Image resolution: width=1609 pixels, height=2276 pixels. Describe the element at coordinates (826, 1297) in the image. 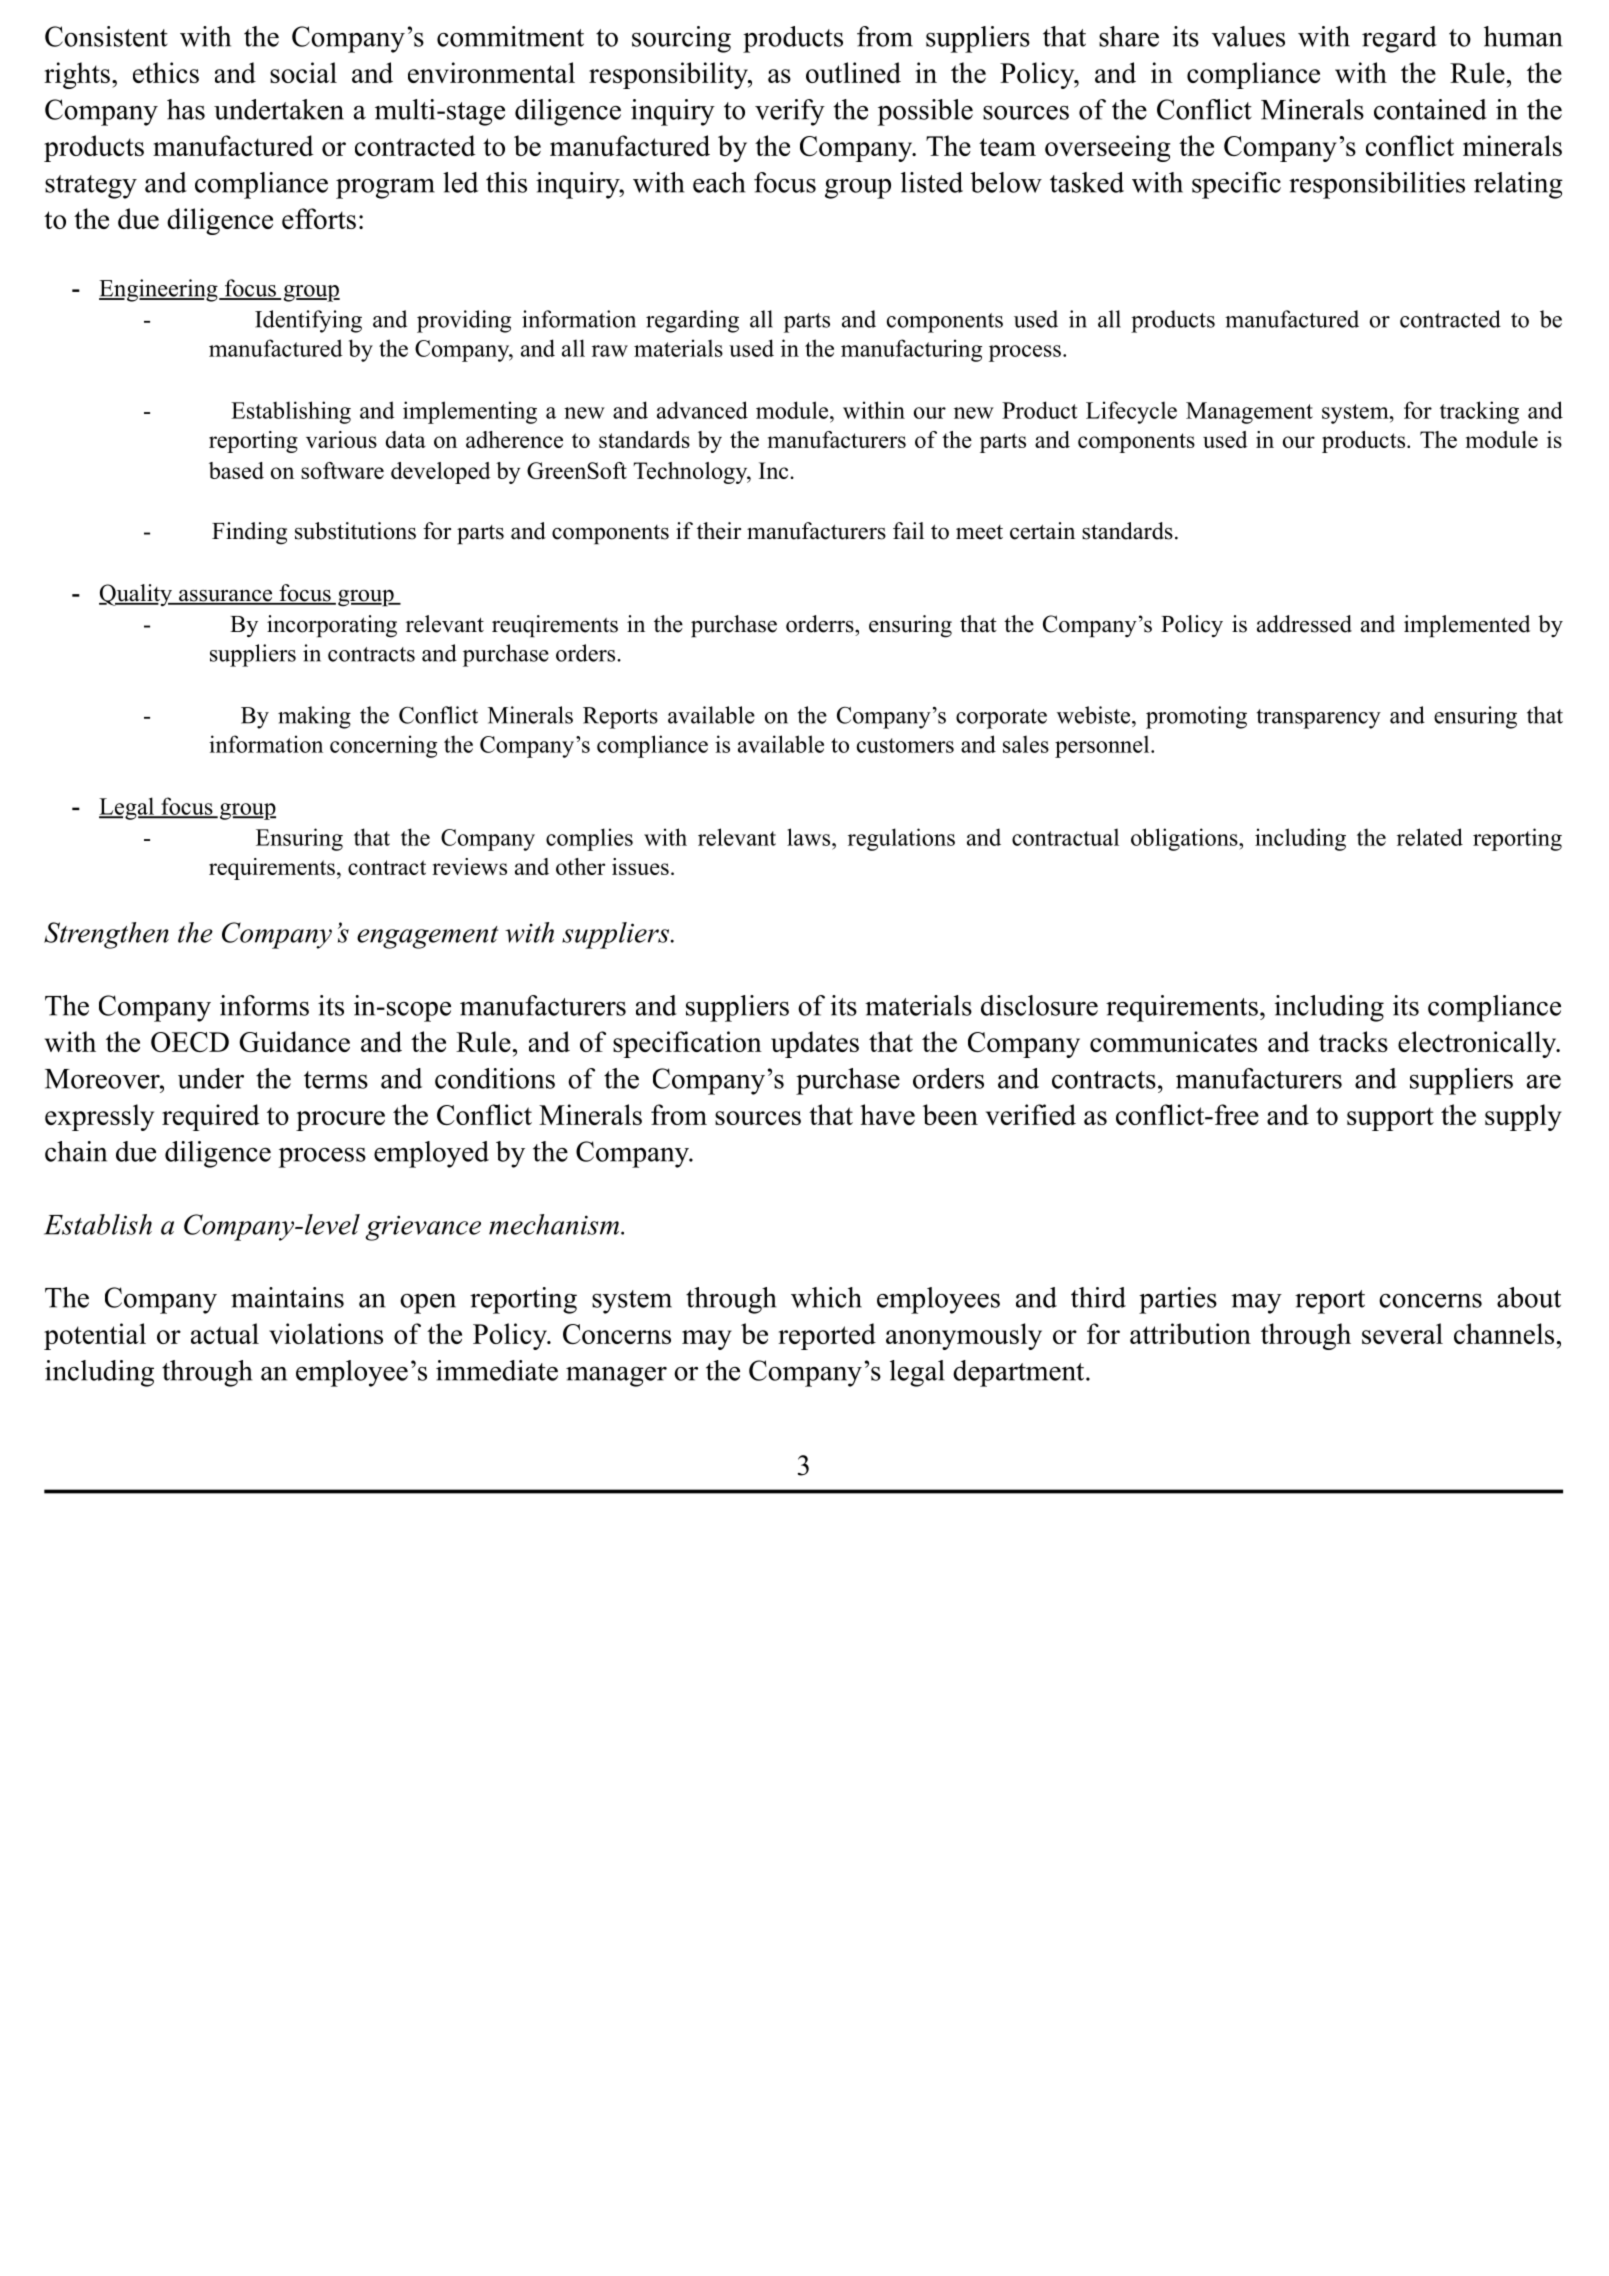

I see `which` at that location.
